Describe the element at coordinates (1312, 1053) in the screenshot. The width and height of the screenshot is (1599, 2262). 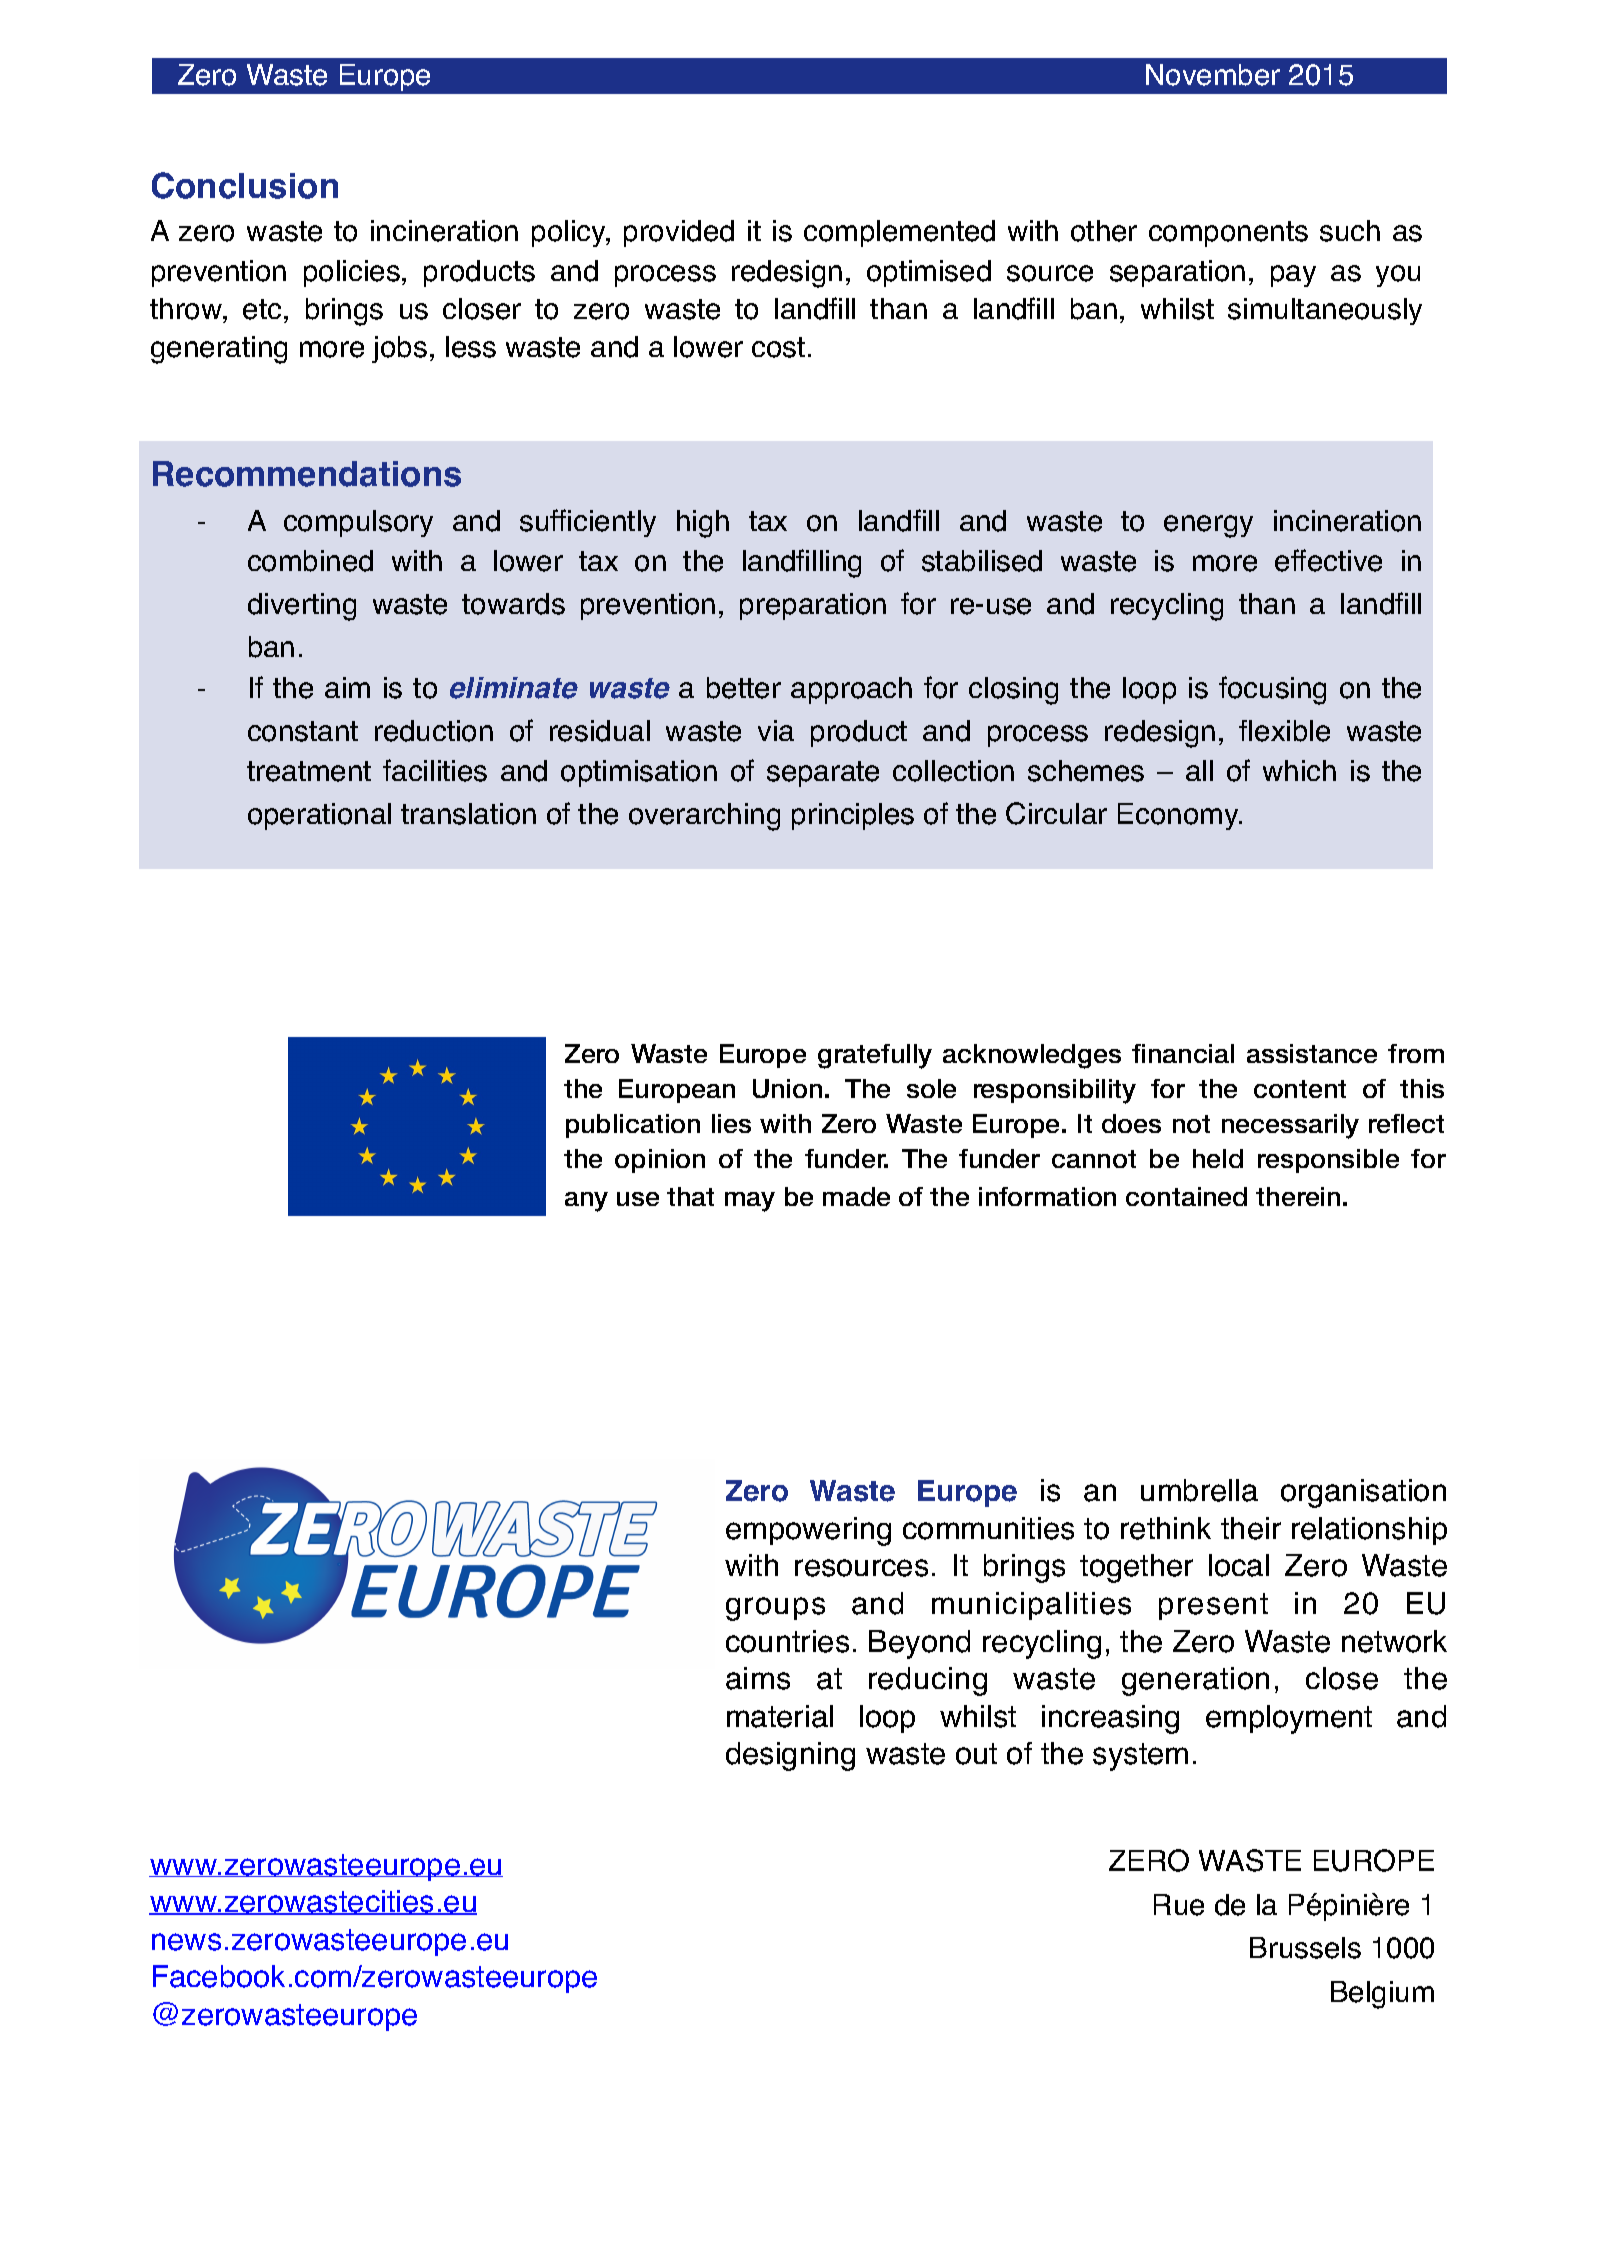
I see `assistance` at that location.
